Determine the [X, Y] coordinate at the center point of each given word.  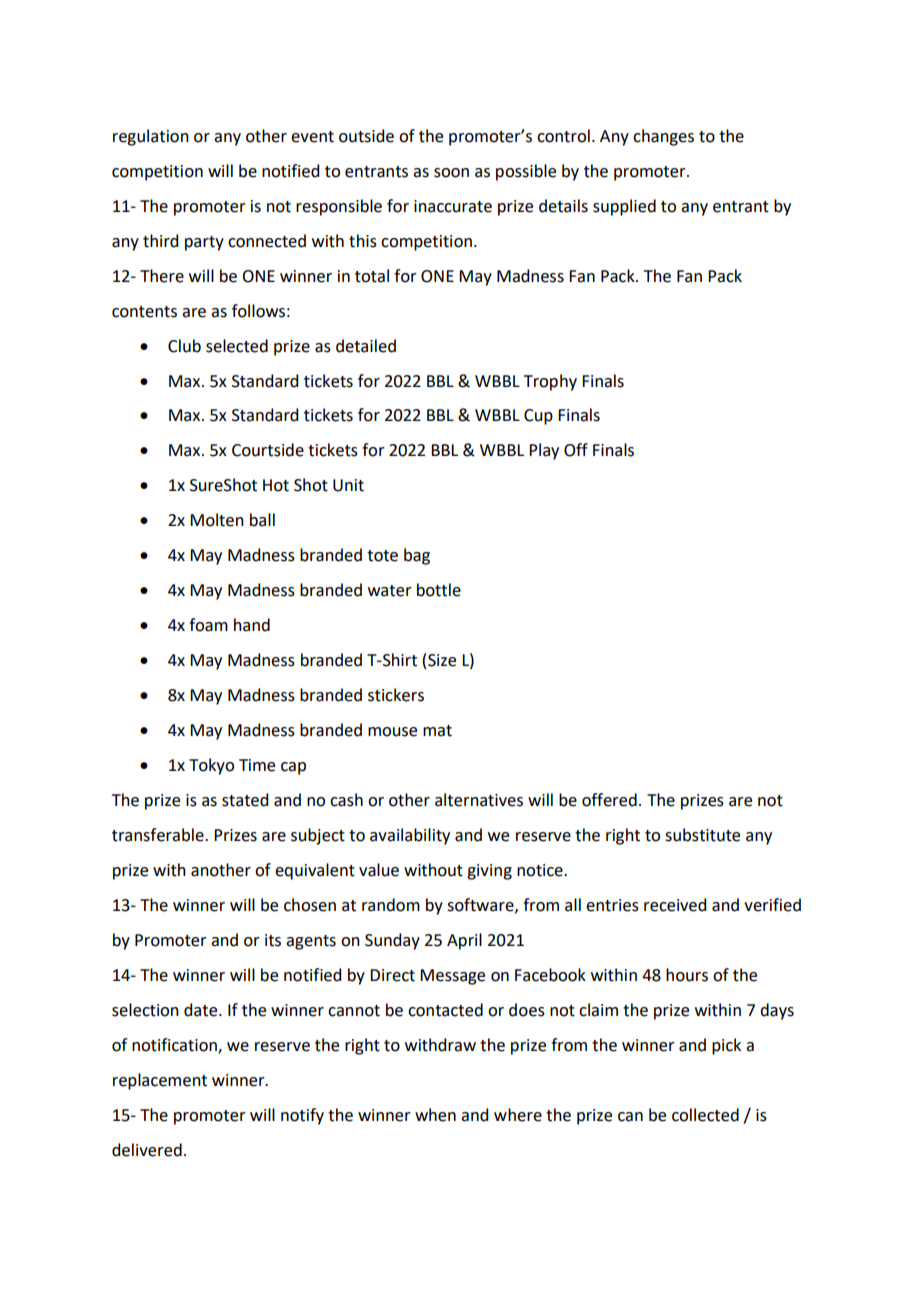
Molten [217, 520]
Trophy [550, 382]
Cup [538, 417]
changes [663, 137]
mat [437, 731]
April [464, 941]
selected [237, 346]
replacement [160, 1081]
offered [609, 800]
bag [417, 556]
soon [451, 173]
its [273, 940]
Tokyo [211, 766]
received [675, 905]
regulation [151, 137]
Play [544, 451]
